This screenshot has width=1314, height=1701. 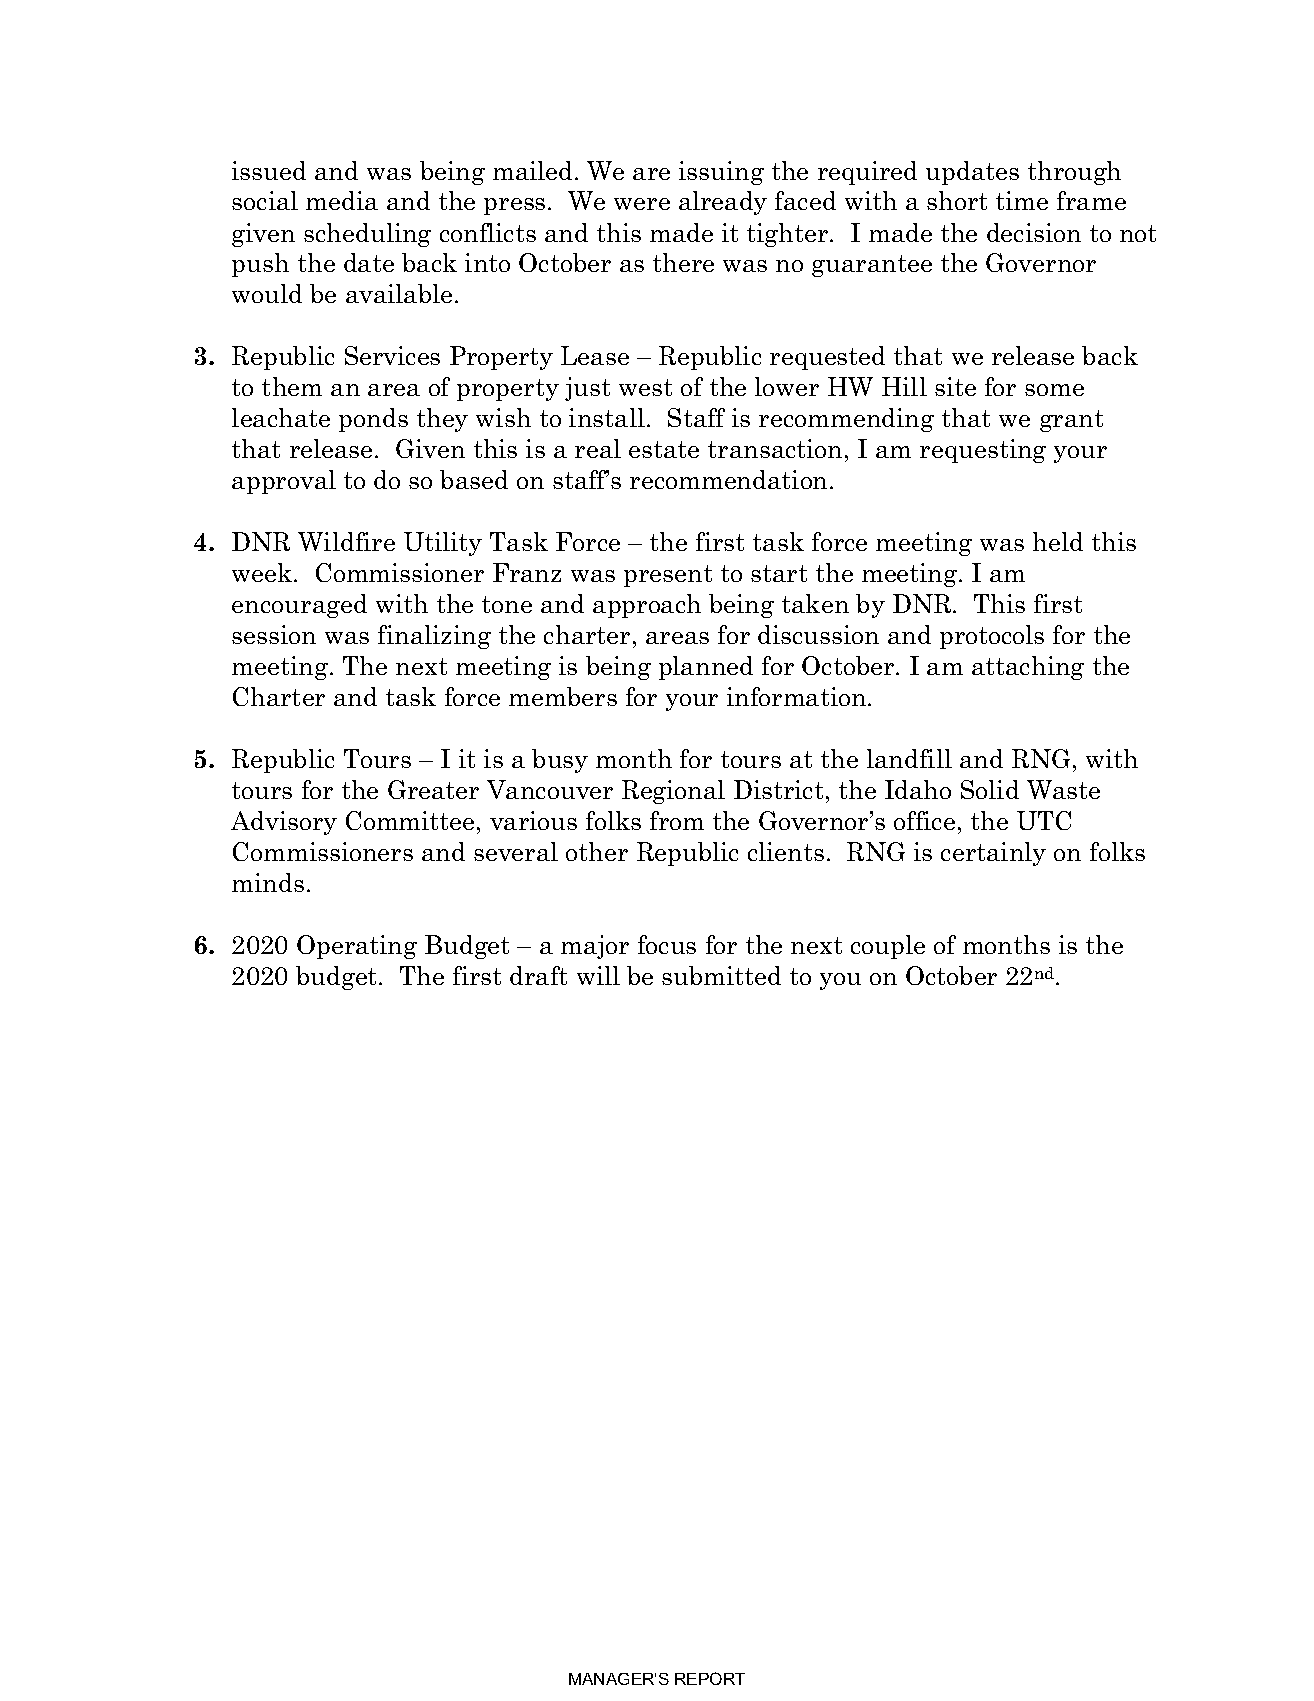 I want to click on planned, so click(x=706, y=668).
